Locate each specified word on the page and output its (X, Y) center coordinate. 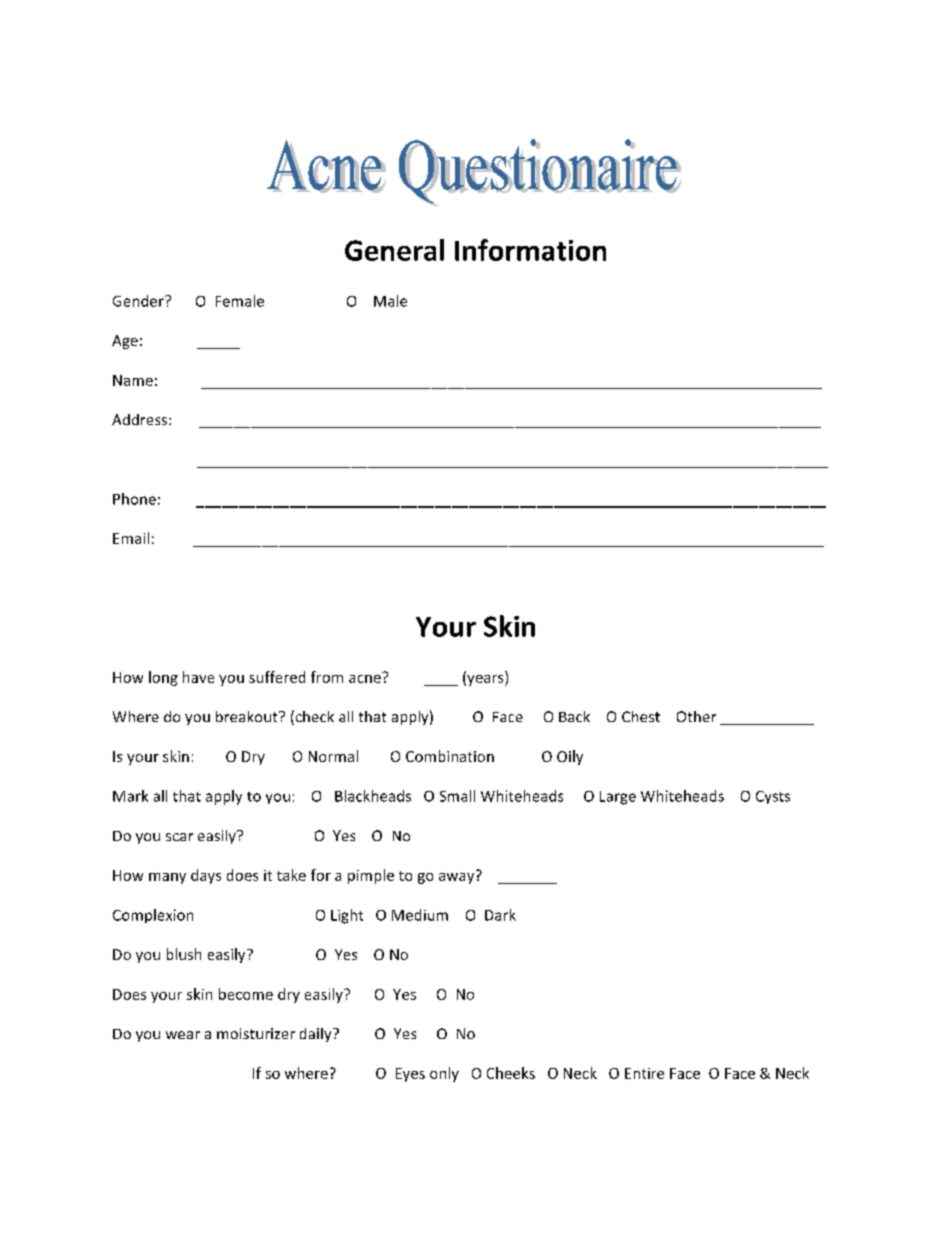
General (394, 250)
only (444, 1074)
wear (183, 1035)
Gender (139, 301)
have (198, 677)
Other (696, 716)
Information (530, 250)
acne (366, 677)
